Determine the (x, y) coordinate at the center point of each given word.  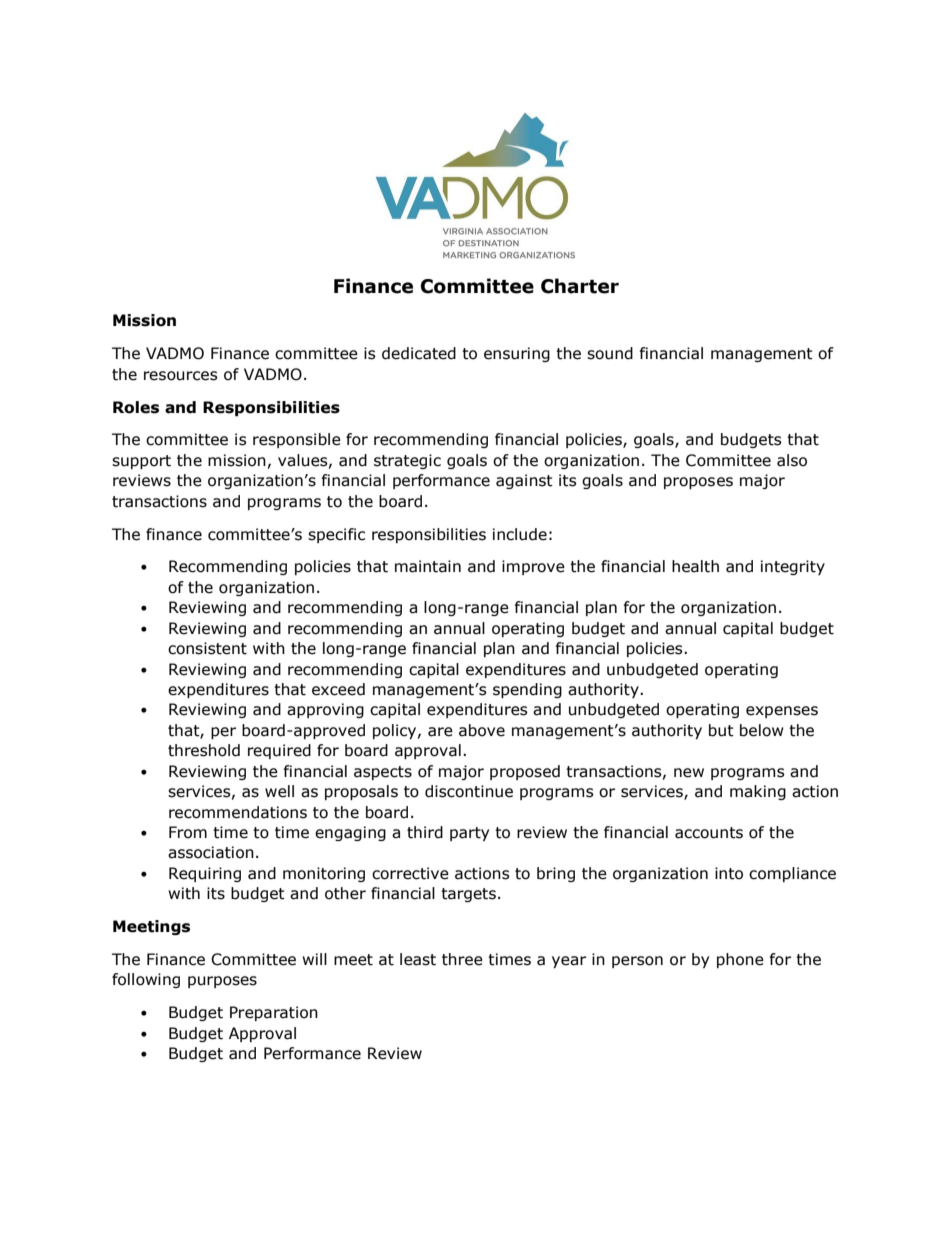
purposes (222, 982)
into (729, 873)
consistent (207, 648)
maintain (428, 566)
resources (181, 376)
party (469, 834)
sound (610, 353)
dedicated (419, 353)
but (721, 730)
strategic (407, 461)
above (482, 730)
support (141, 462)
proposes (698, 483)
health (695, 566)
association (211, 852)
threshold (204, 750)
